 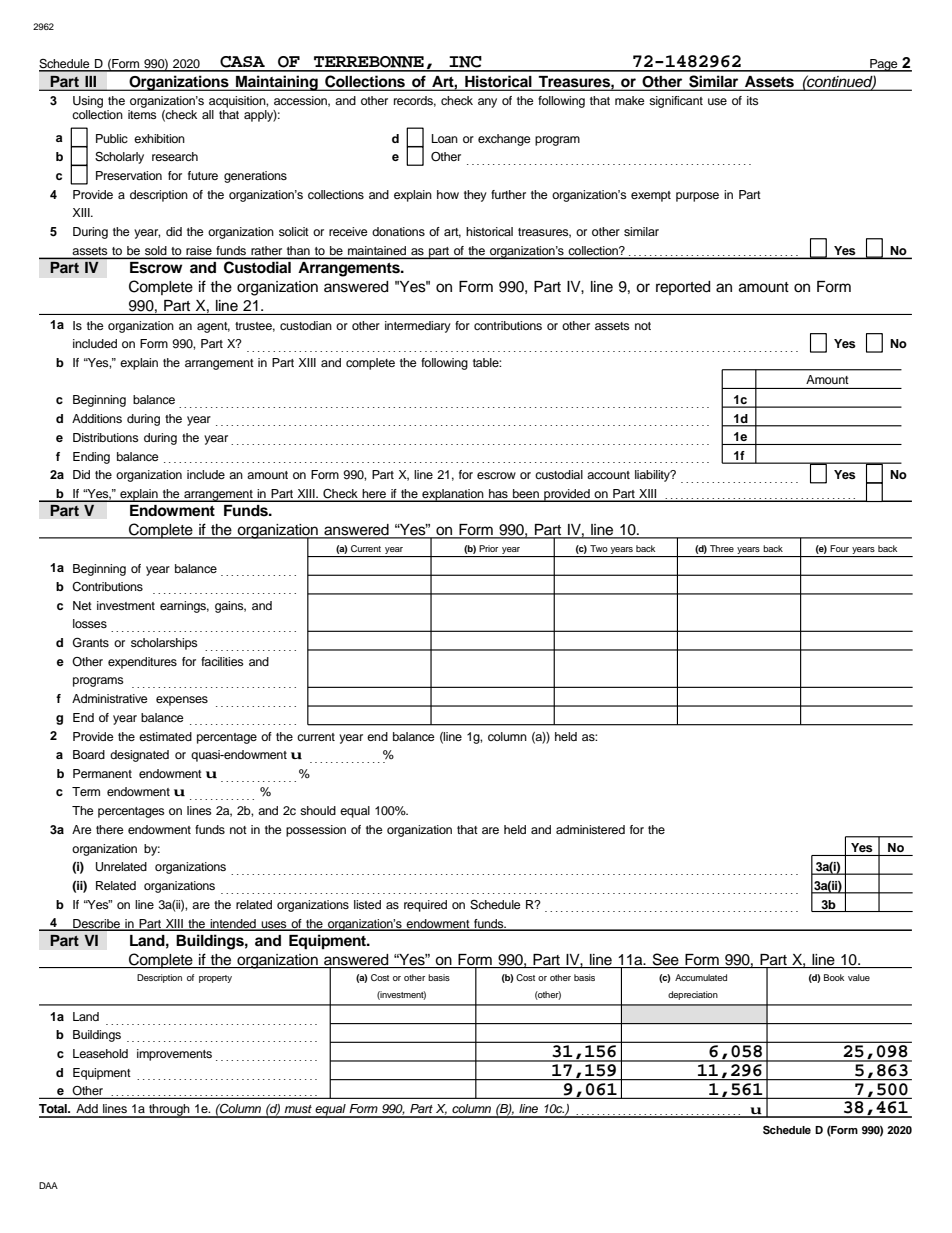 What do you see at coordinates (693, 995) in the screenshot?
I see `depreciation` at bounding box center [693, 995].
